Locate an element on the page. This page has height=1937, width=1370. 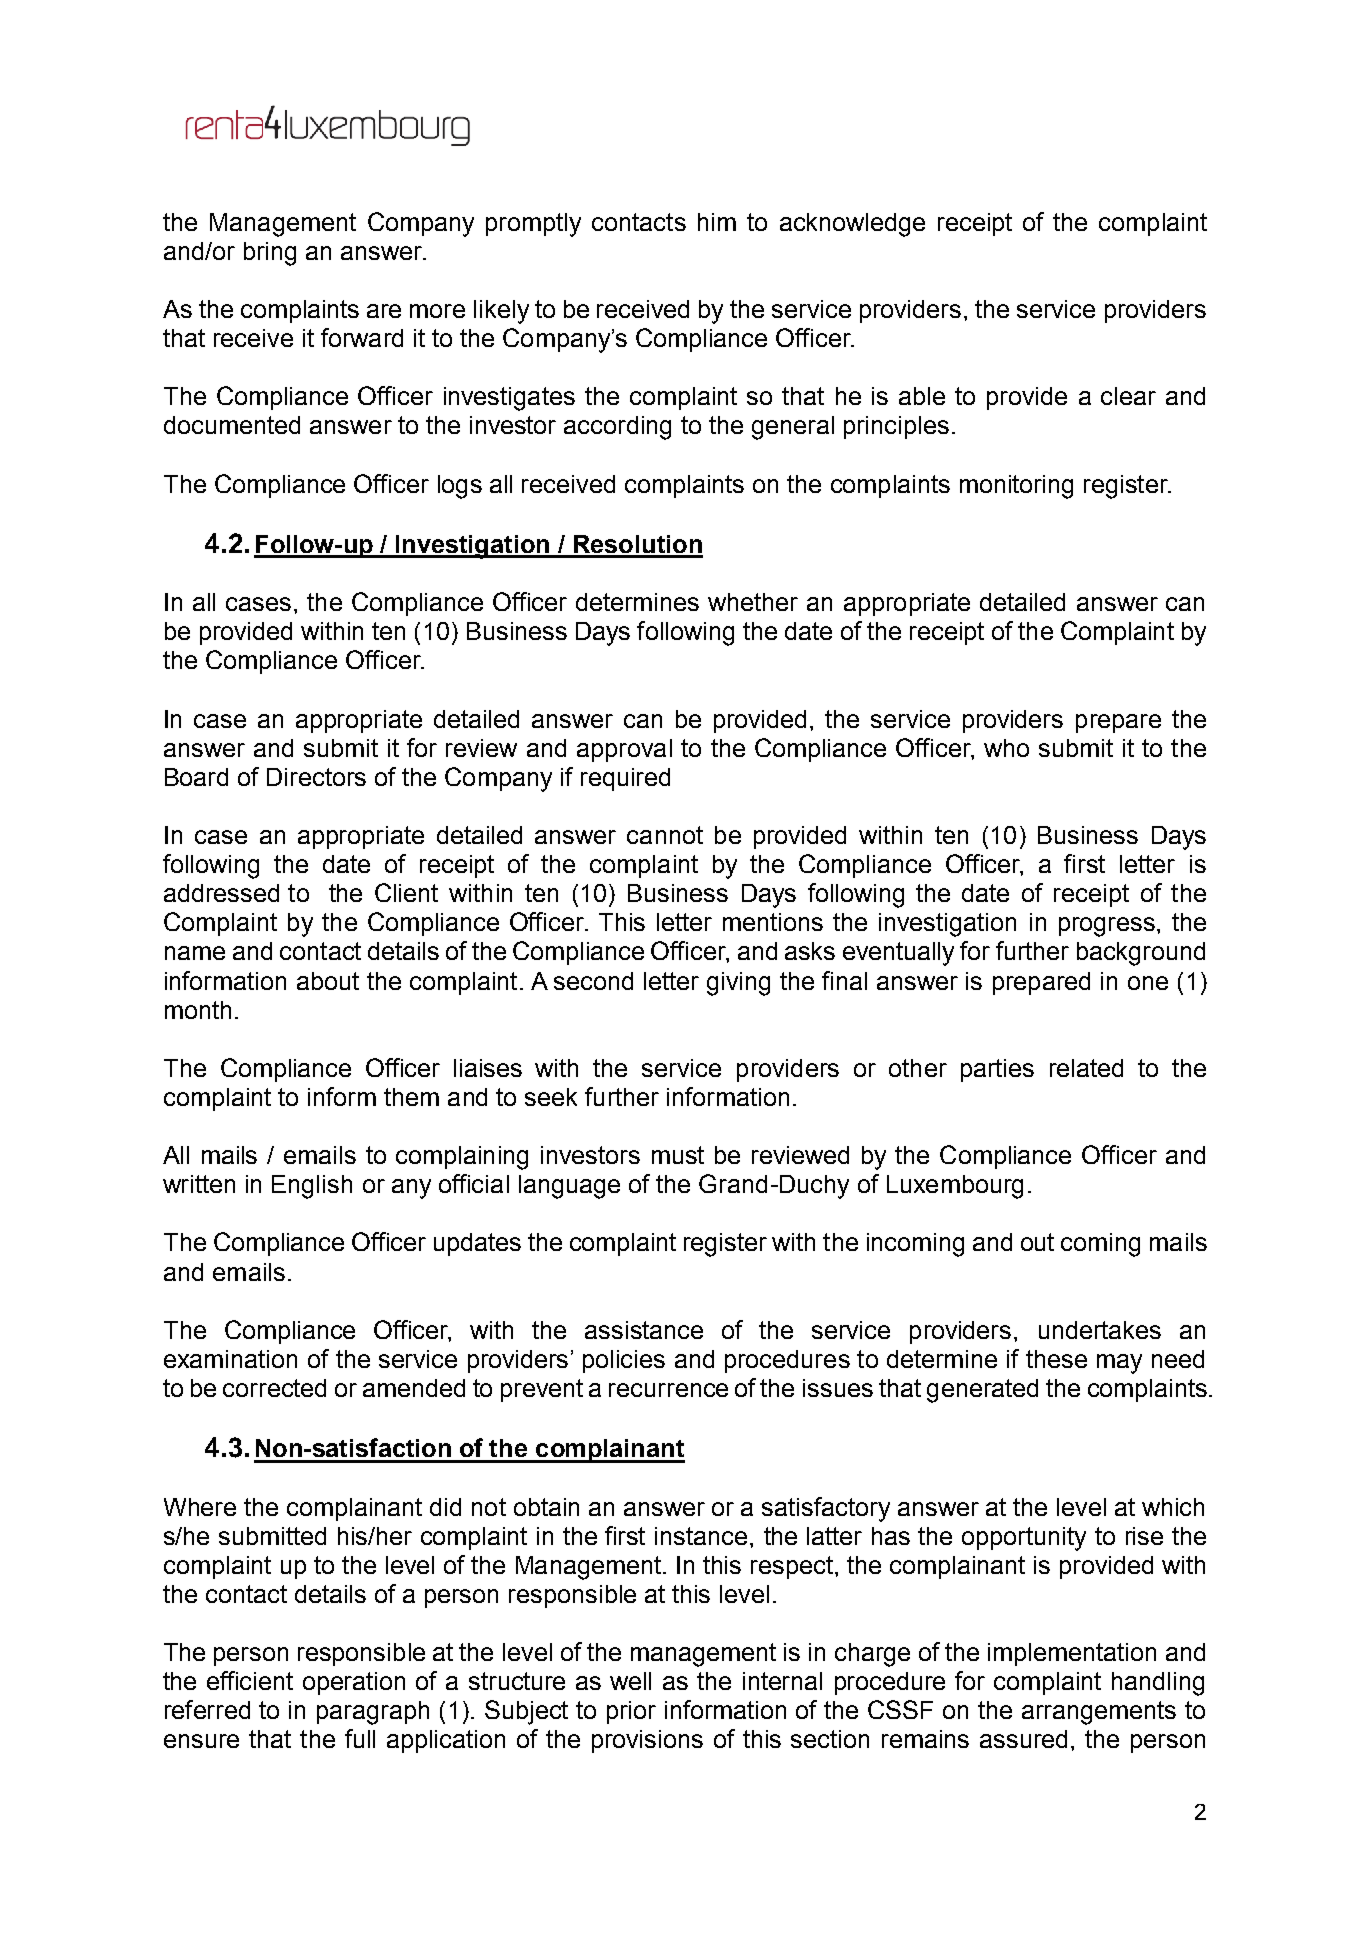
these is located at coordinates (1056, 1359).
